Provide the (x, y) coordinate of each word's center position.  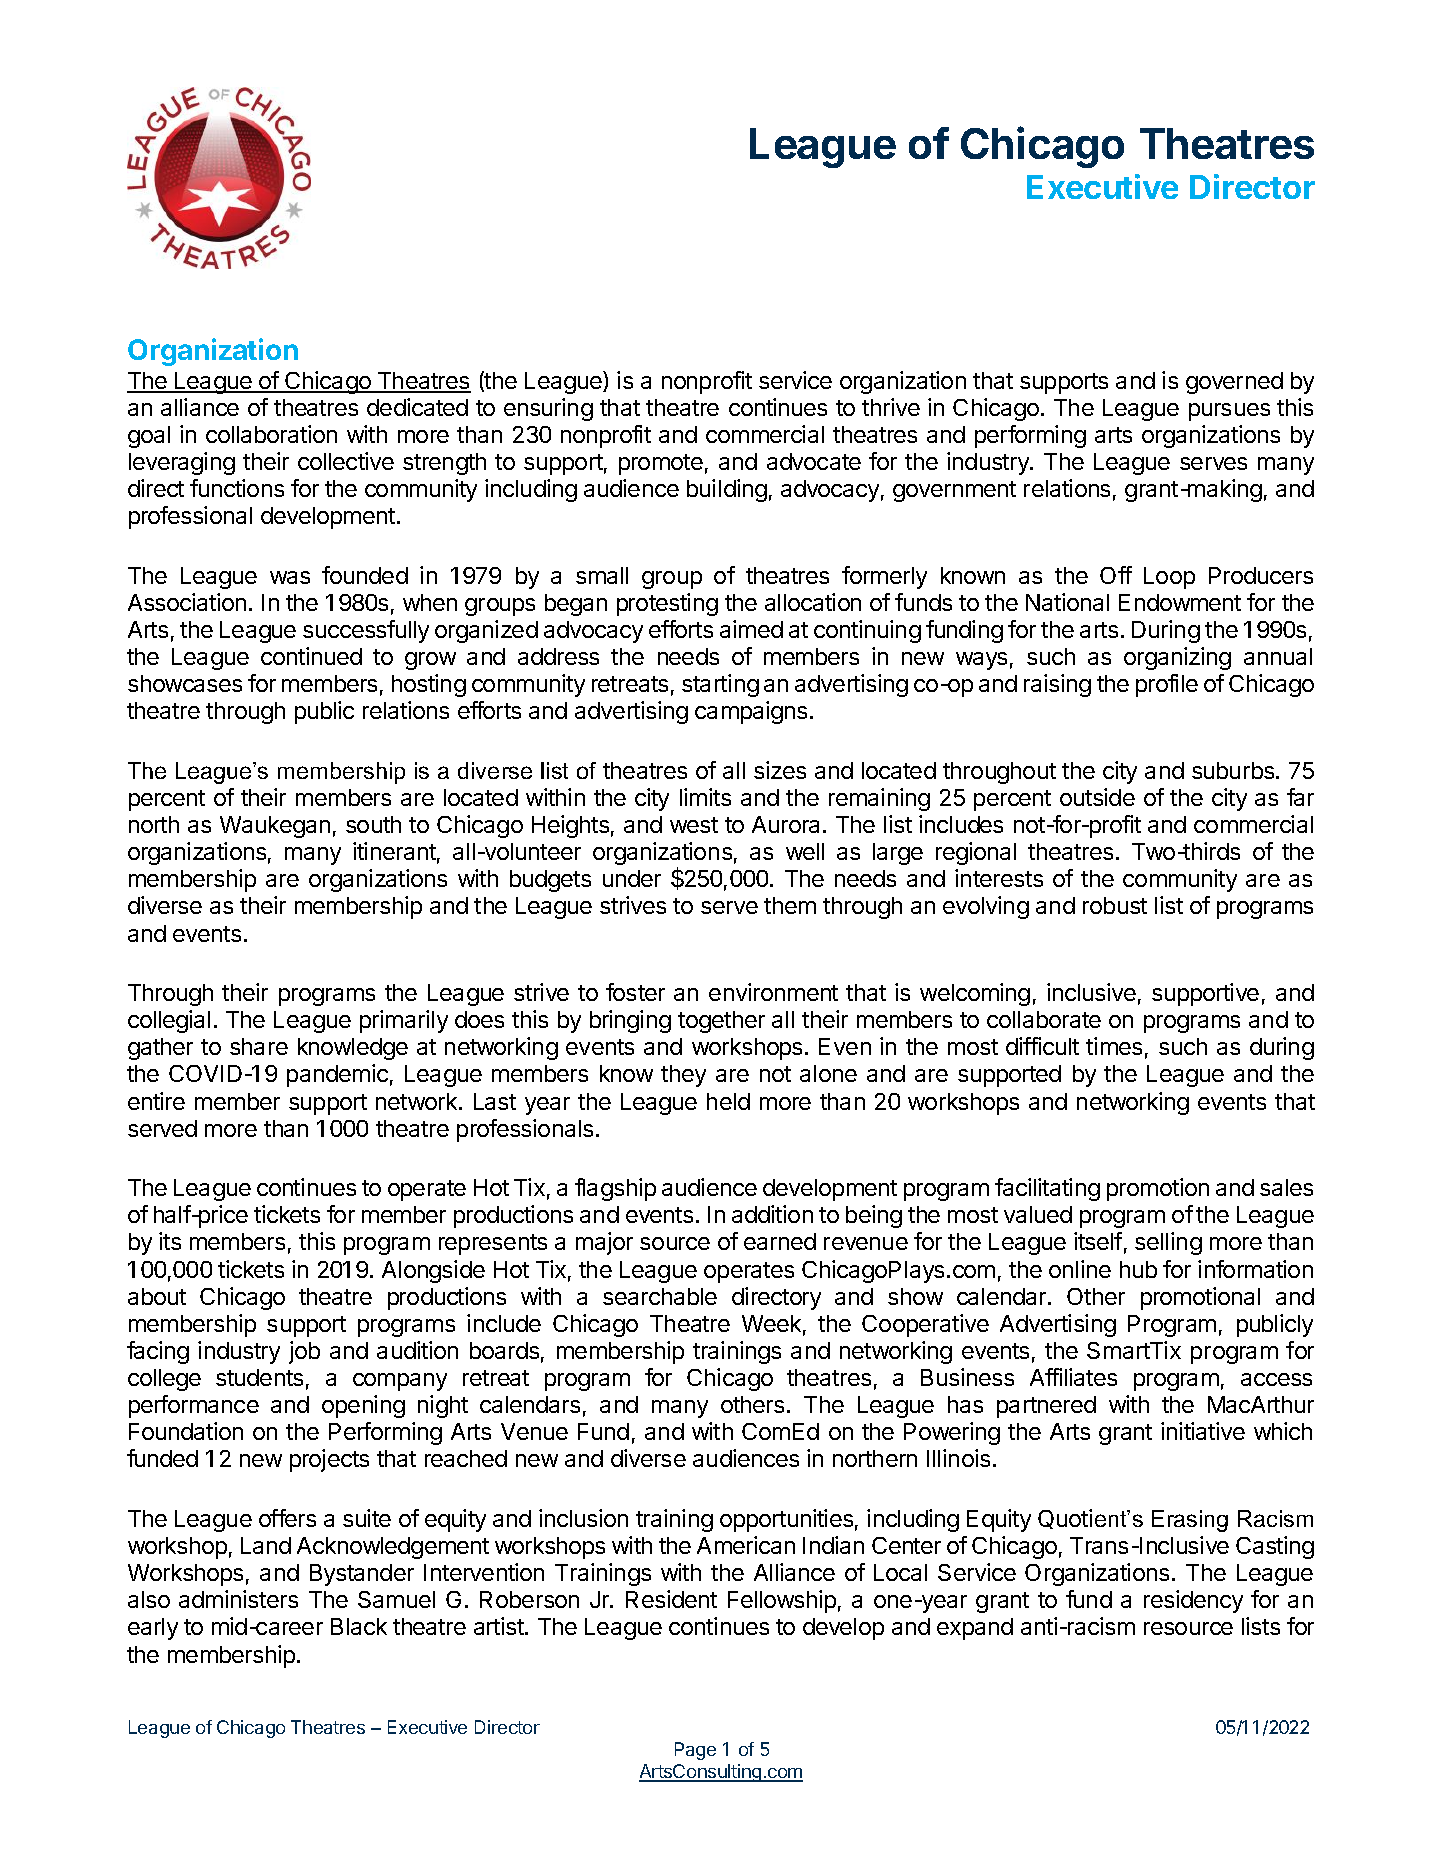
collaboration (271, 434)
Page (695, 1751)
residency (1193, 1601)
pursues (1229, 412)
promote (661, 464)
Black (359, 1626)
